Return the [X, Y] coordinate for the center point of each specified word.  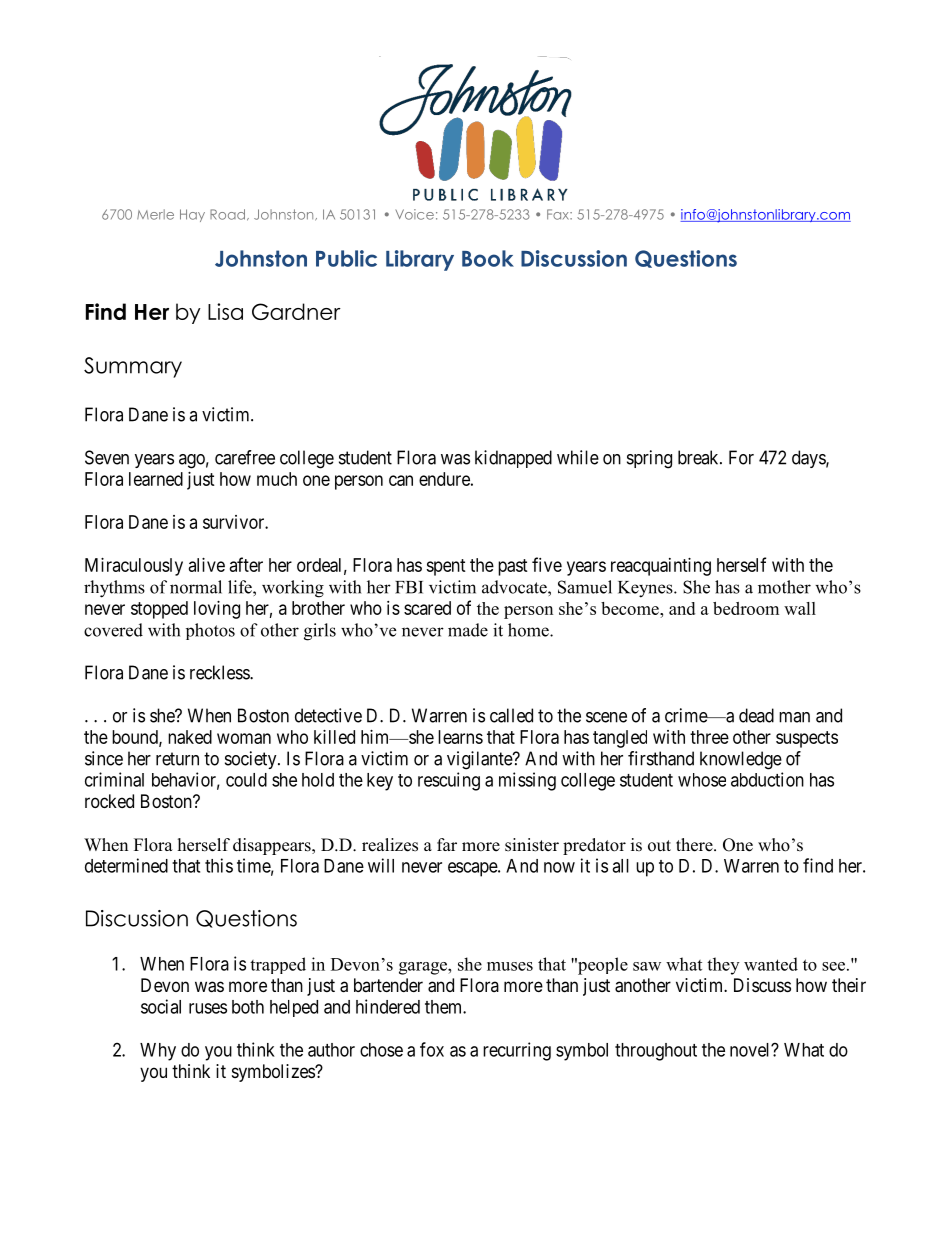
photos [210, 631]
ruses [208, 1008]
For [741, 457]
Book [488, 258]
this [219, 865]
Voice [414, 214]
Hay [192, 215]
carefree [245, 457]
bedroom [746, 608]
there [695, 845]
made [468, 630]
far [447, 844]
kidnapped [513, 459]
